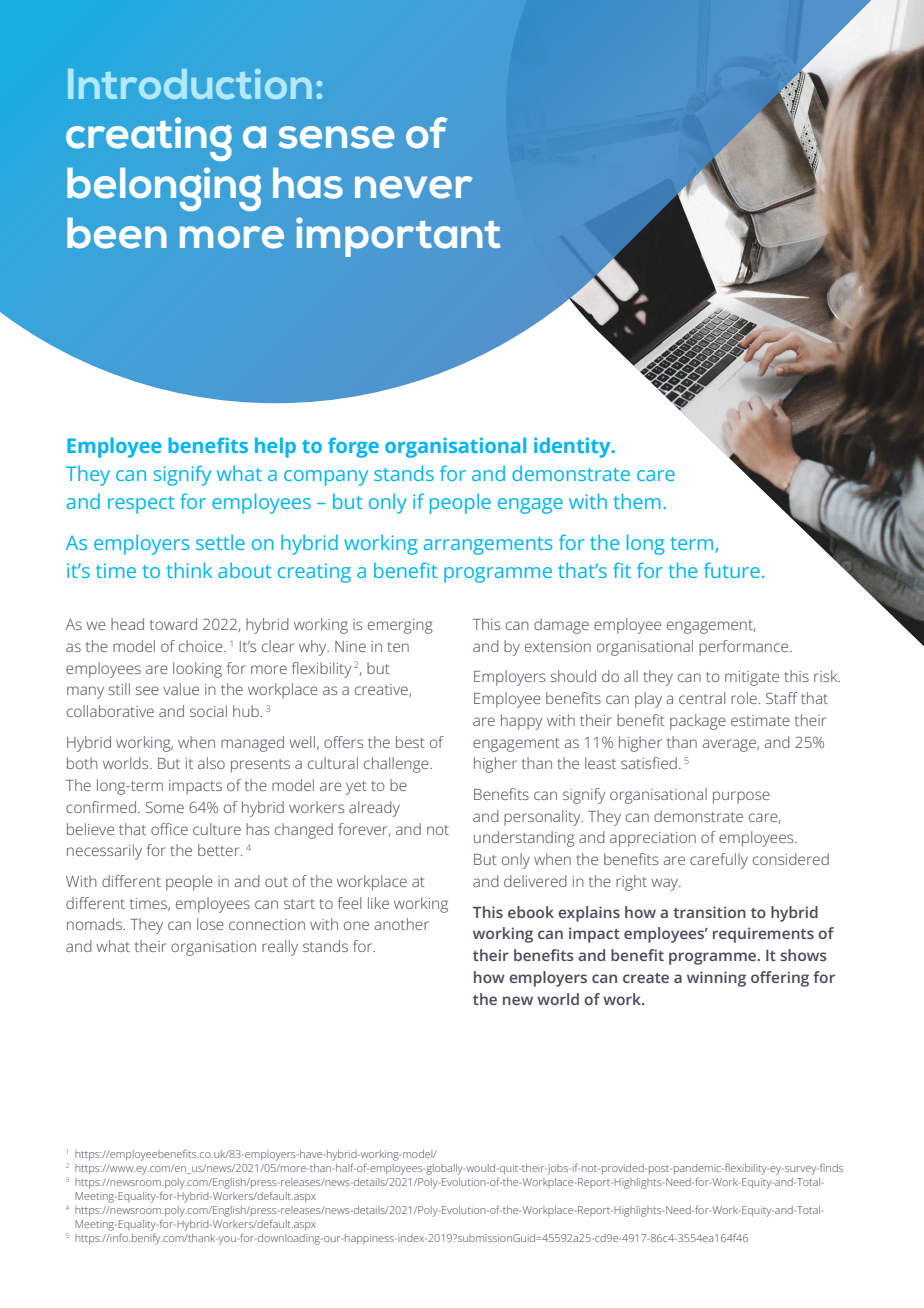 The height and width of the screenshot is (1308, 924). I want to click on lose, so click(210, 924).
